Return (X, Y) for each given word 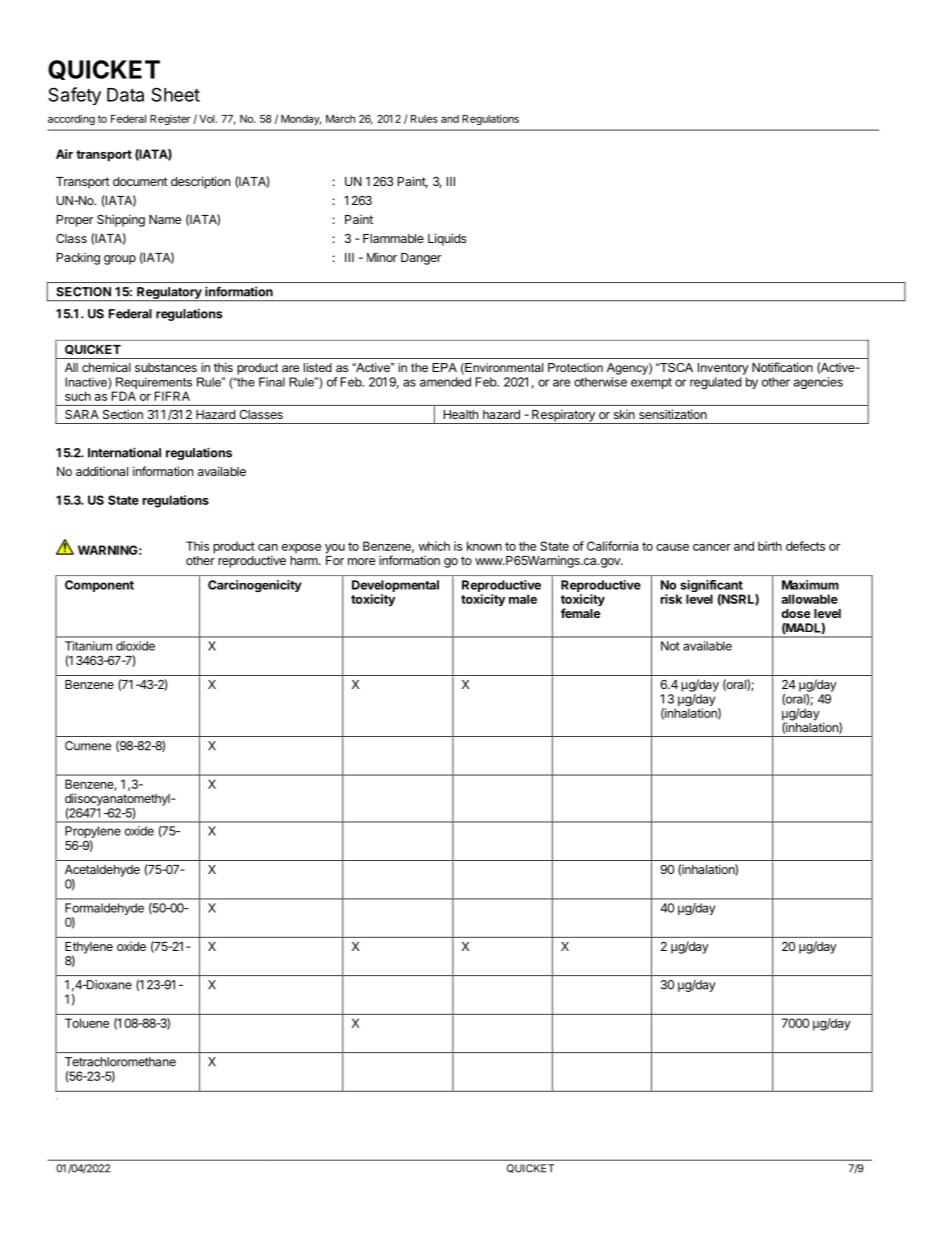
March (340, 119)
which (434, 546)
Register (170, 120)
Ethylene (89, 949)
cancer (712, 547)
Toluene (87, 1023)
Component (99, 586)
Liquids (447, 239)
